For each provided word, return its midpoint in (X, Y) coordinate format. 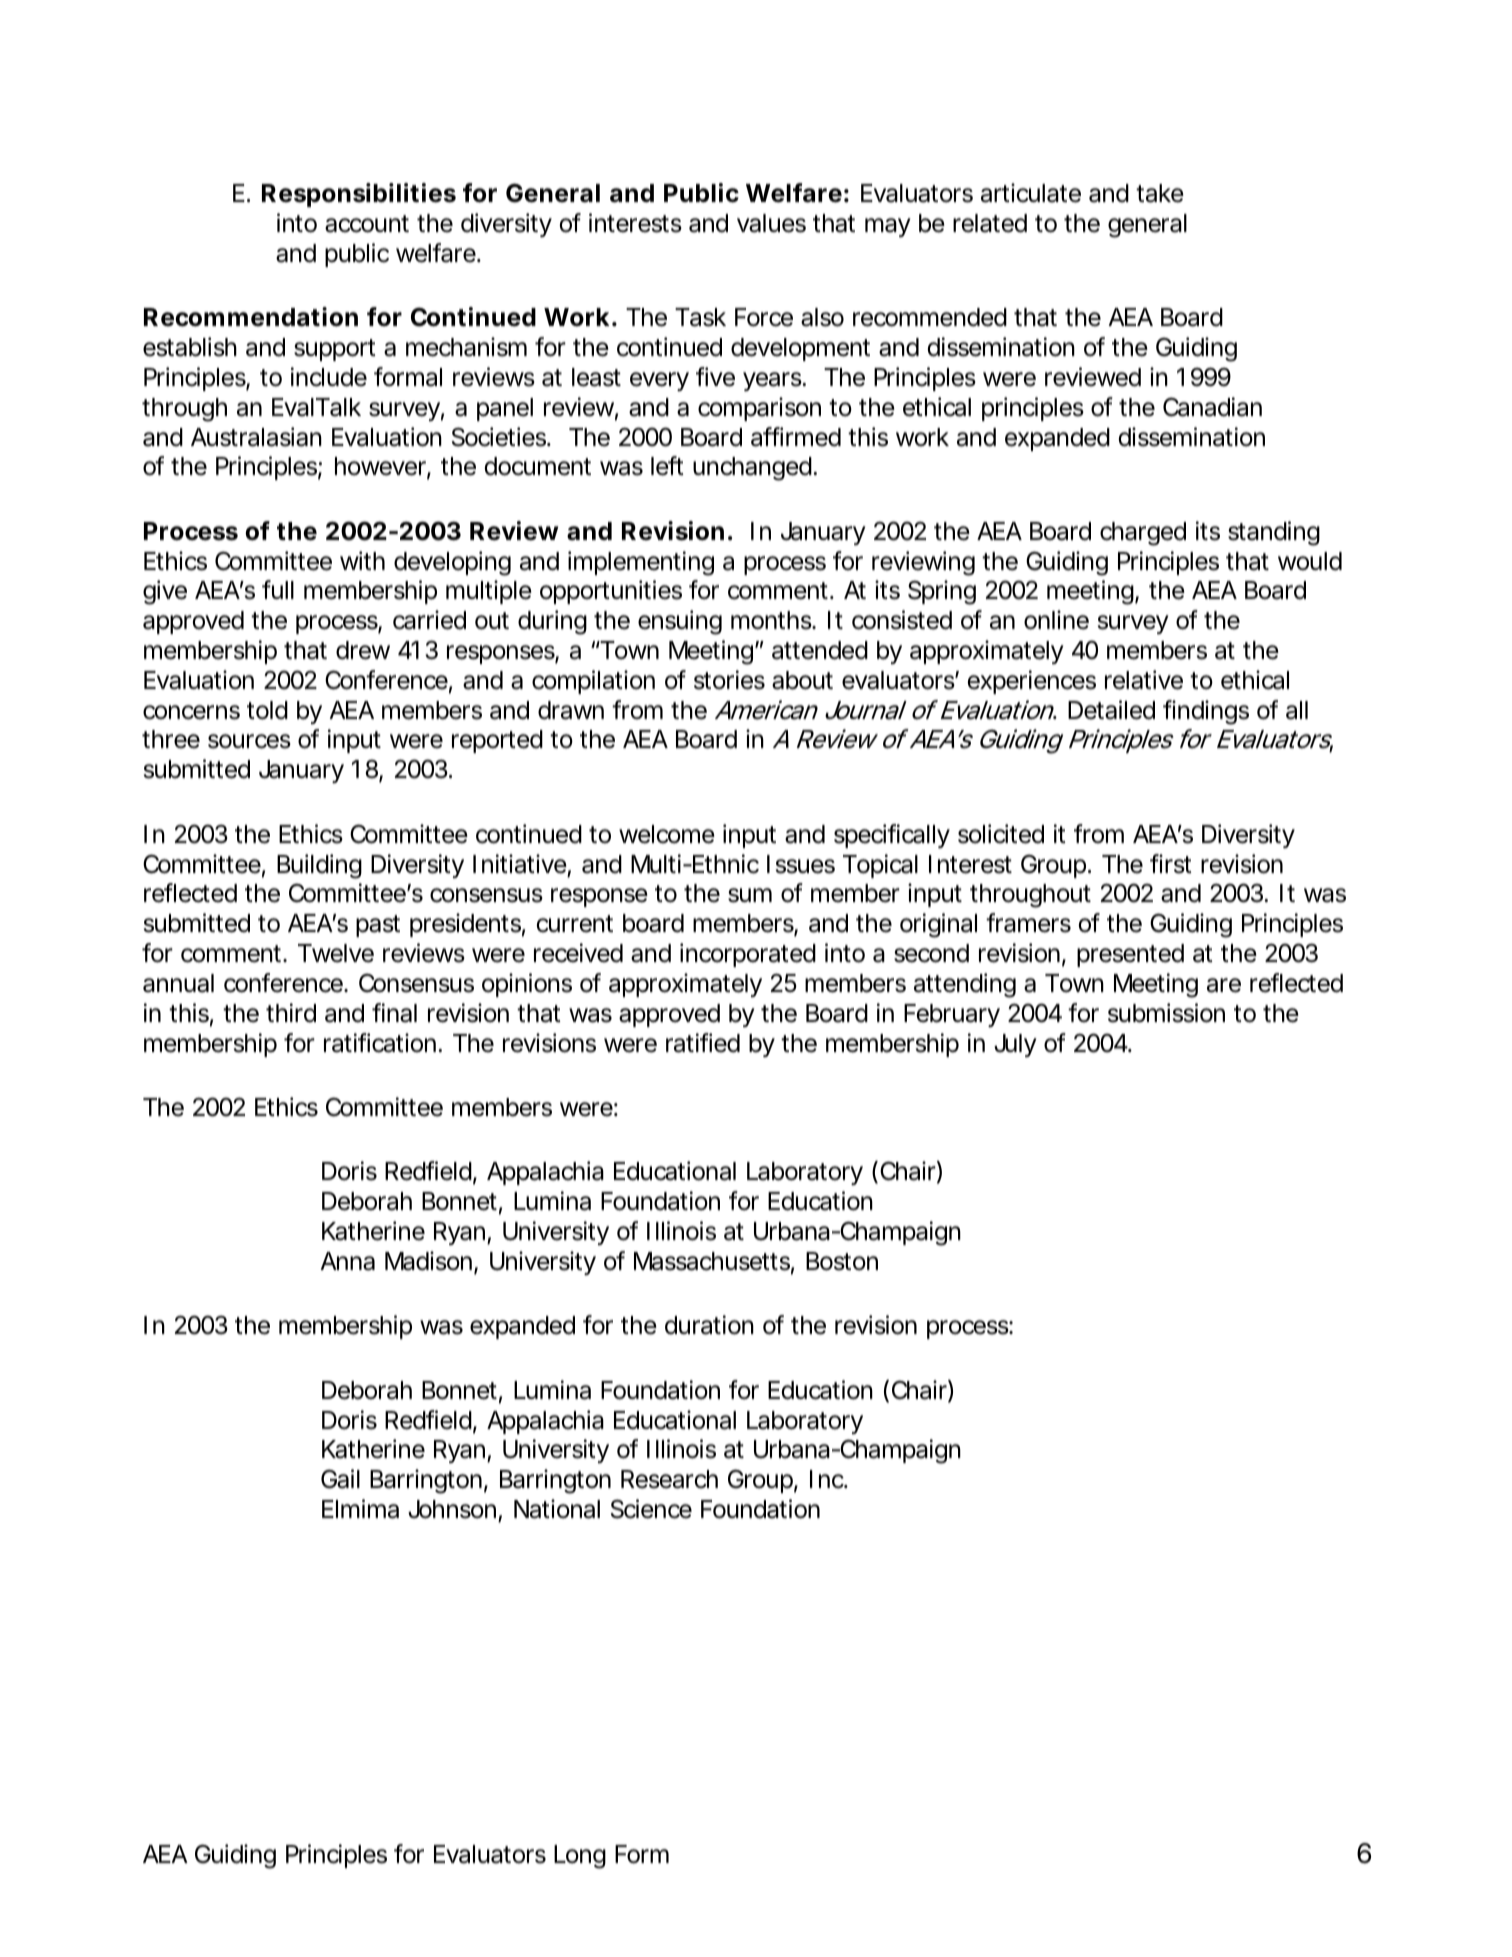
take (1160, 193)
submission (1166, 1013)
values (771, 223)
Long (580, 1857)
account (367, 224)
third (291, 1013)
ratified (703, 1043)
